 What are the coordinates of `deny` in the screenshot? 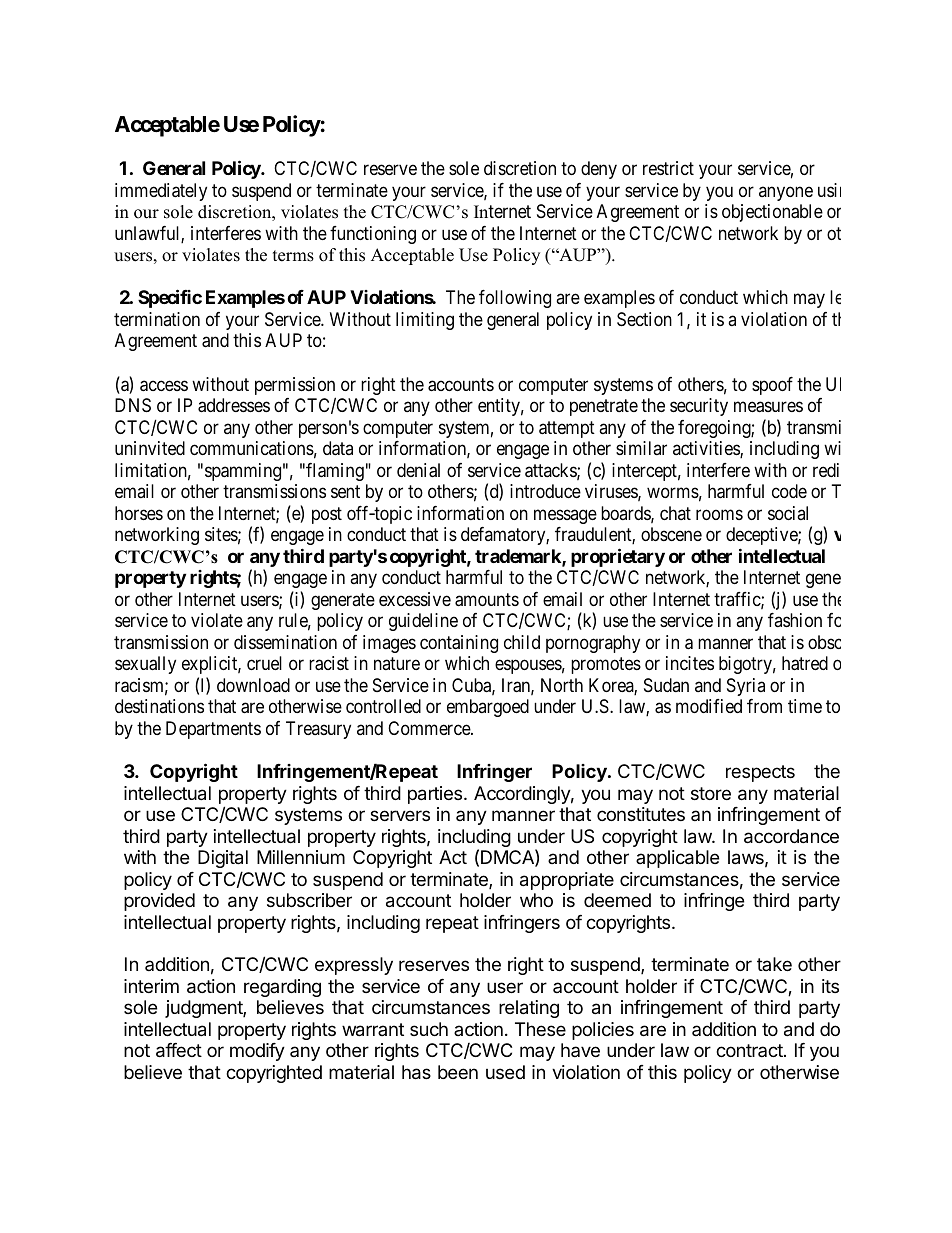 It's located at (599, 170).
